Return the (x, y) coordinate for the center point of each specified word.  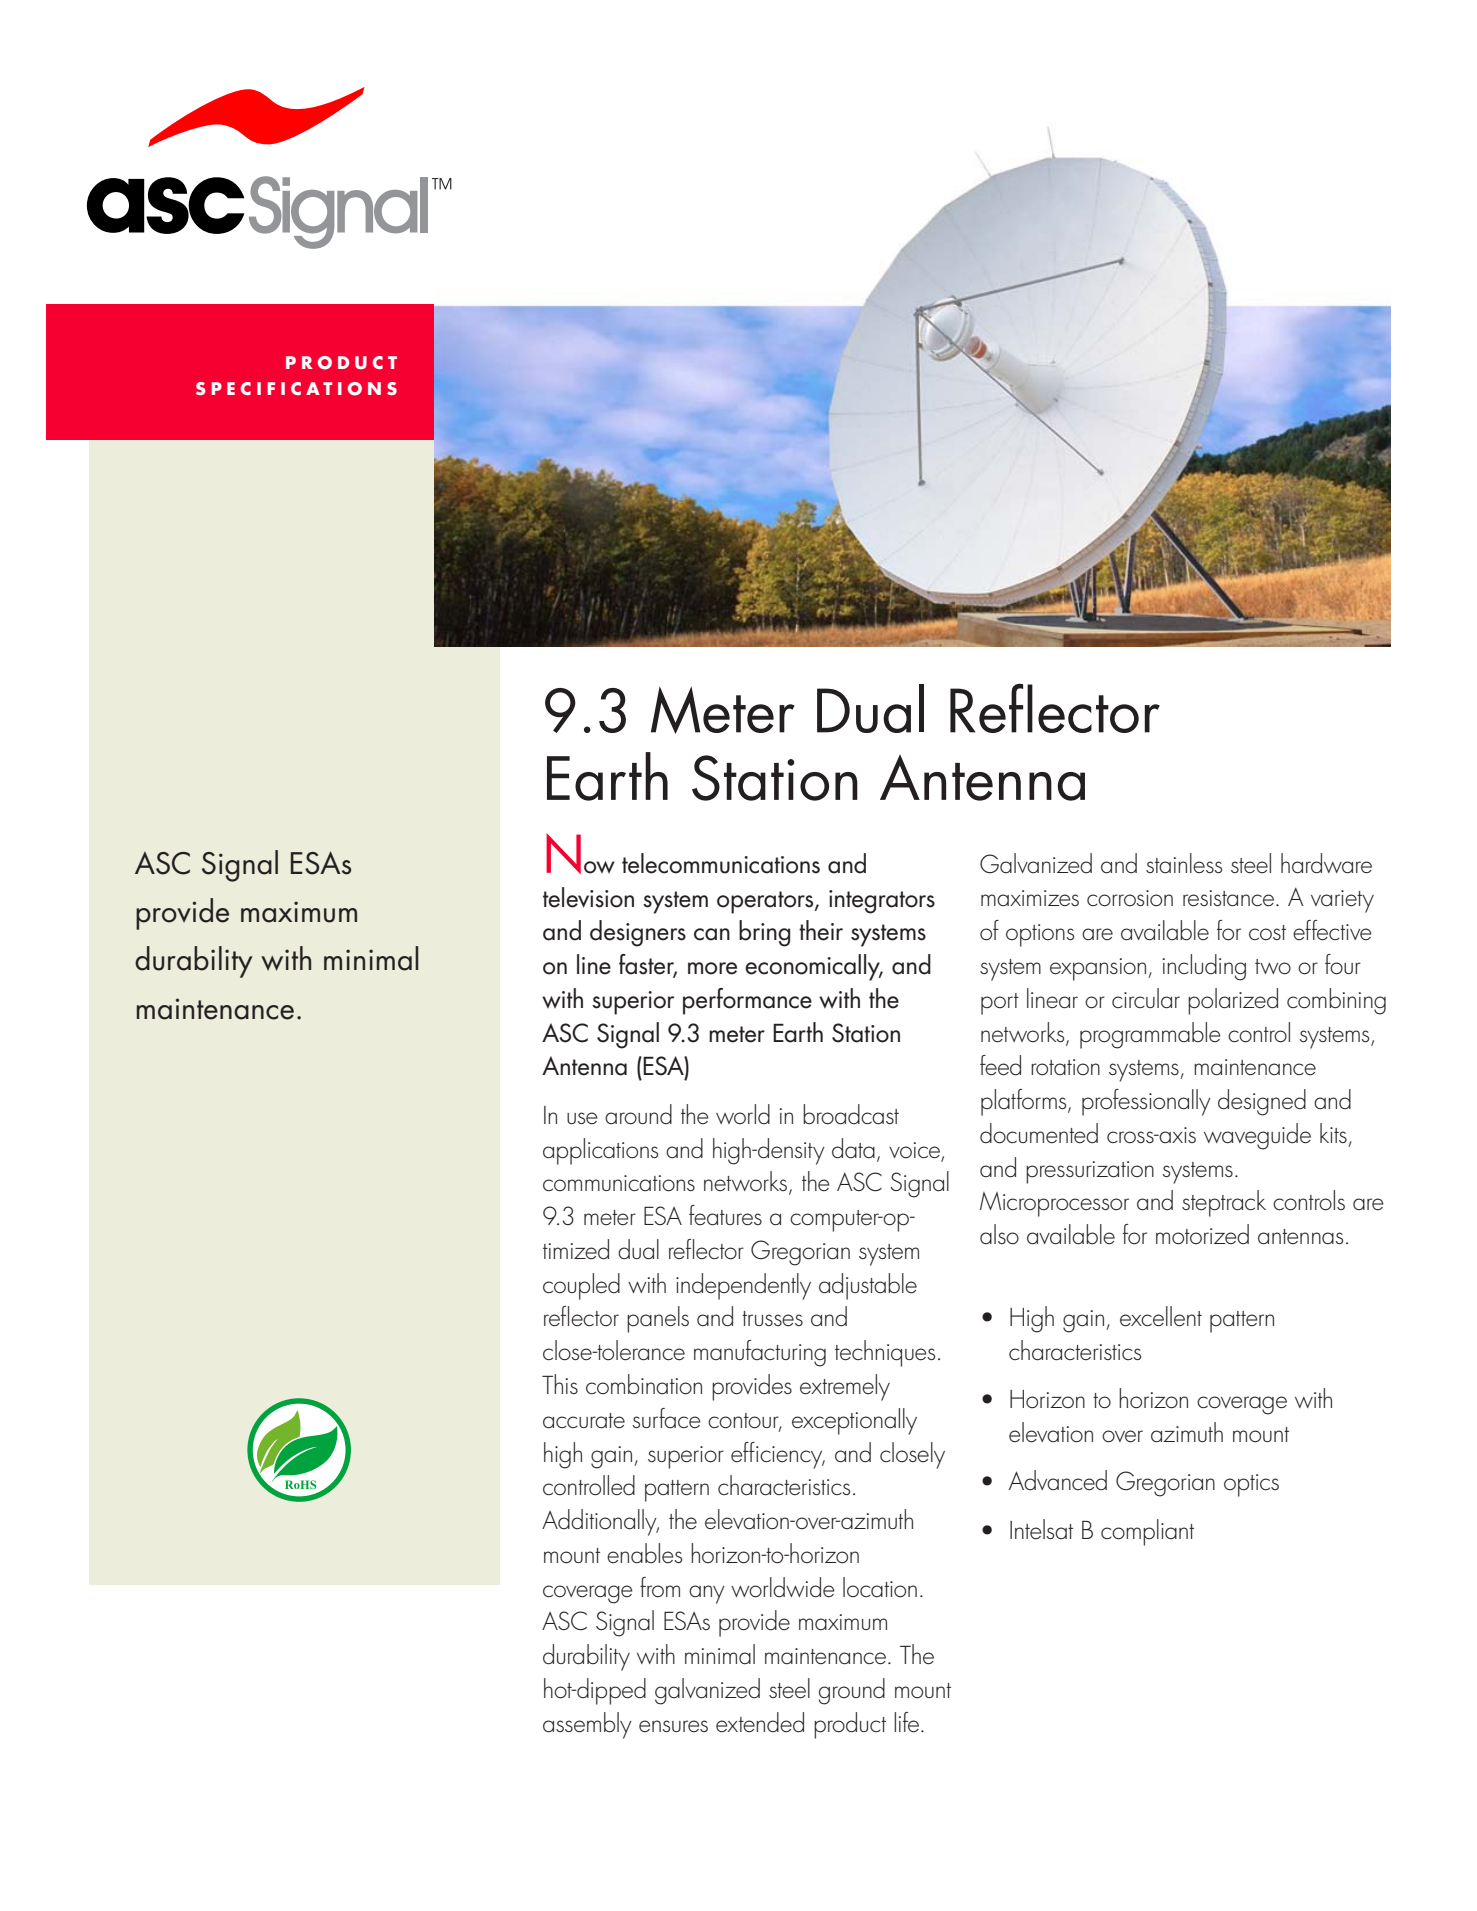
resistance (1228, 898)
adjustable (868, 1286)
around (638, 1114)
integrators (882, 902)
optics (1251, 1485)
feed (1000, 1065)
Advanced (1058, 1480)
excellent (1161, 1316)
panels (658, 1319)
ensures (673, 1726)
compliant (1147, 1532)
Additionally (600, 1522)
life (908, 1722)
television (588, 897)
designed (1262, 1102)
